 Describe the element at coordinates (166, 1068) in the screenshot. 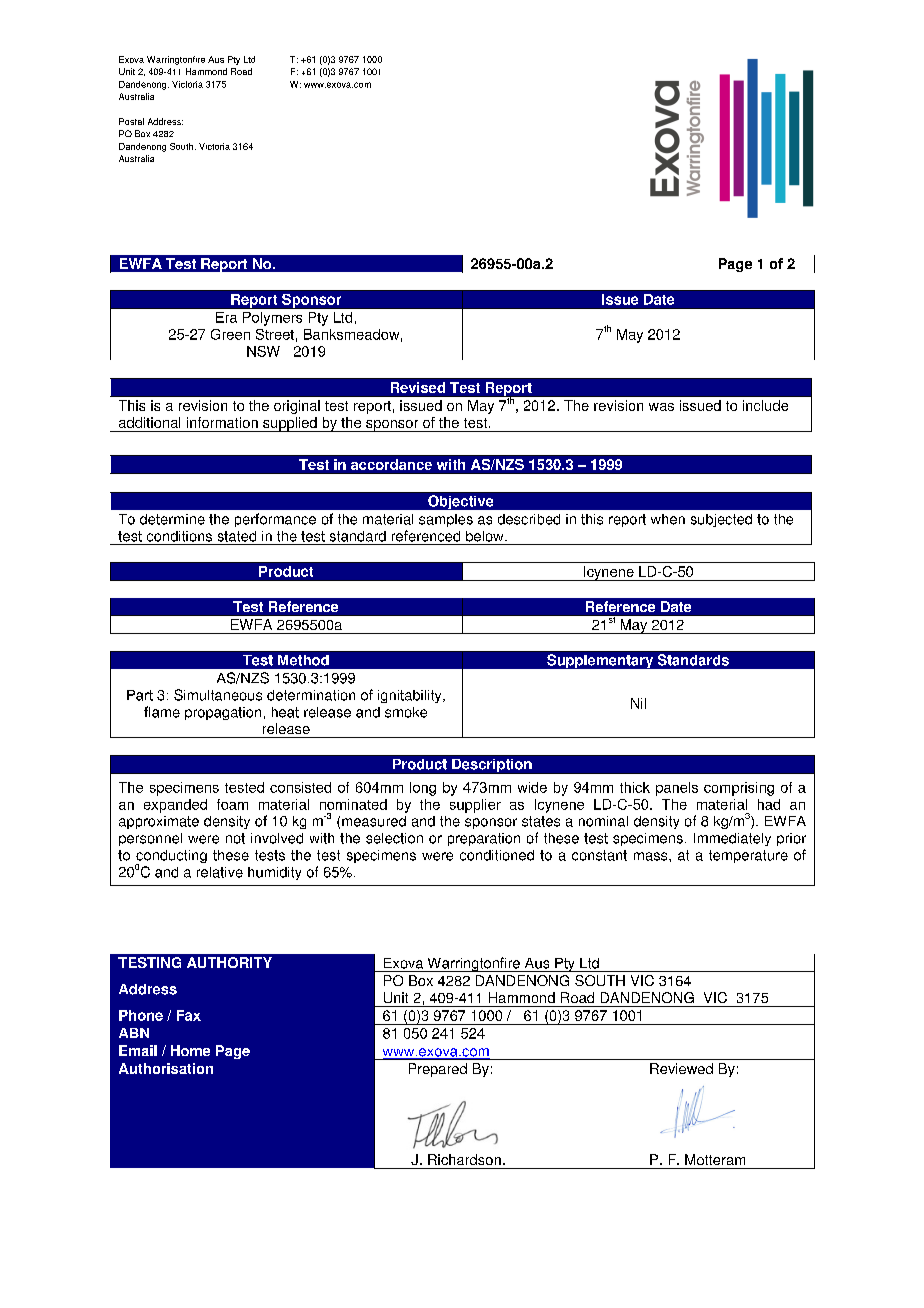

I see `Authorisation` at that location.
